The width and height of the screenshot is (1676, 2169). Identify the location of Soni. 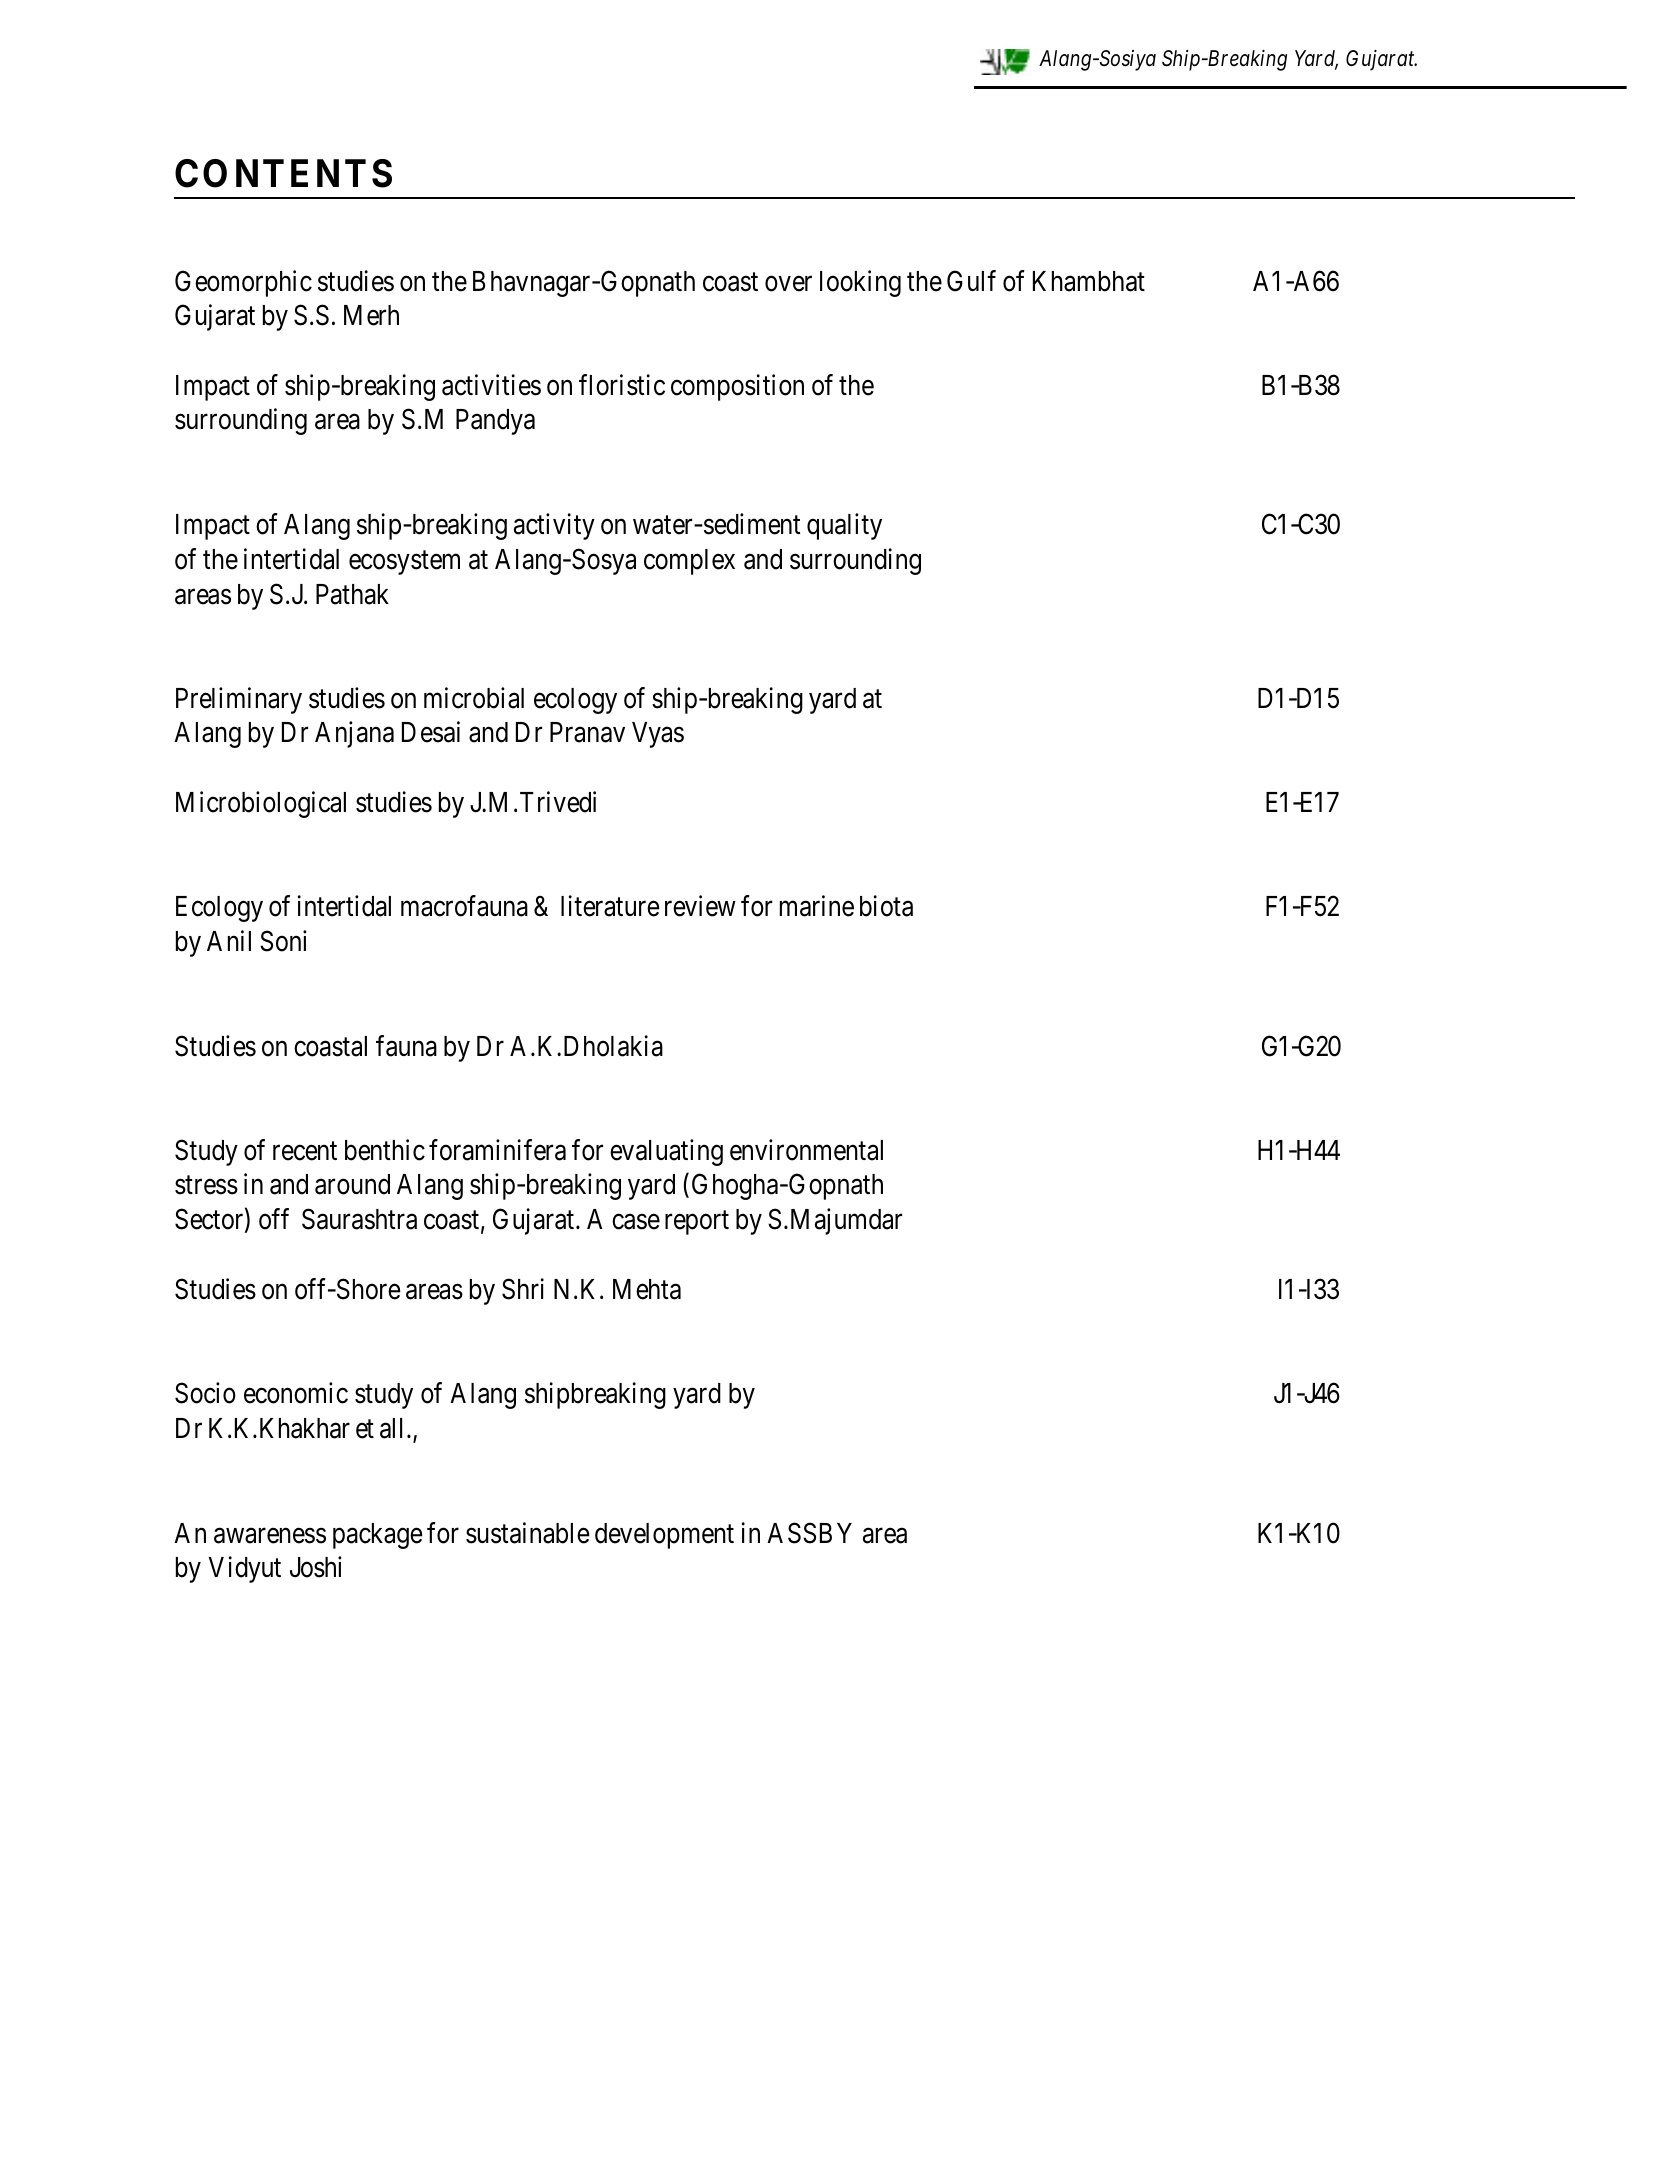
(283, 941).
